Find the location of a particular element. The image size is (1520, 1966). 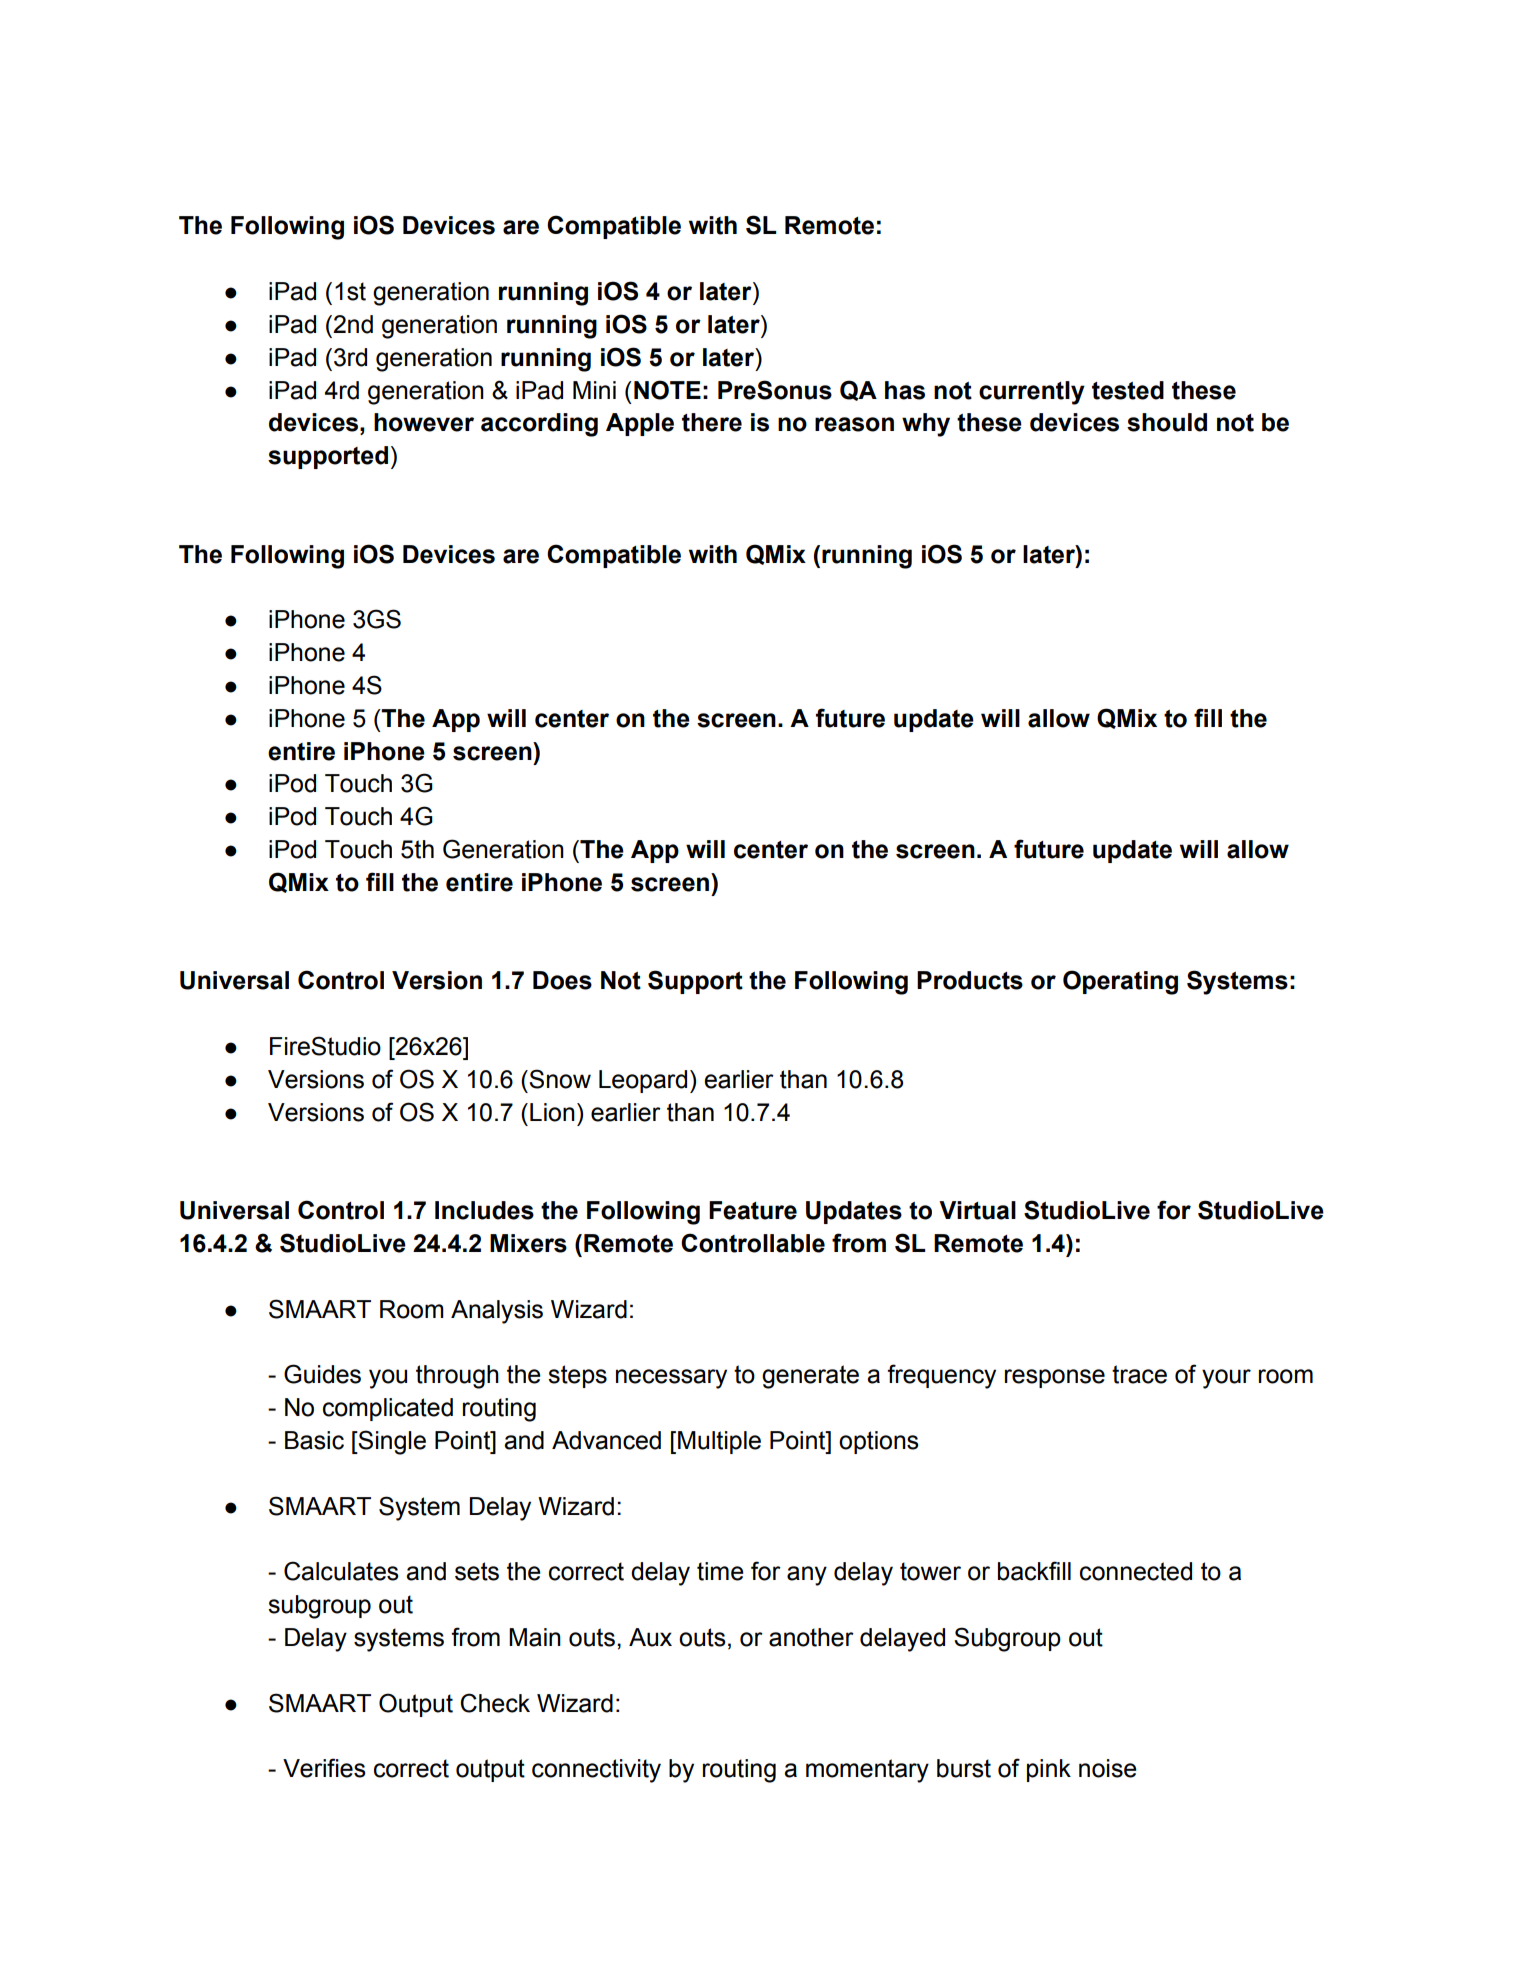

trace is located at coordinates (1139, 1374).
